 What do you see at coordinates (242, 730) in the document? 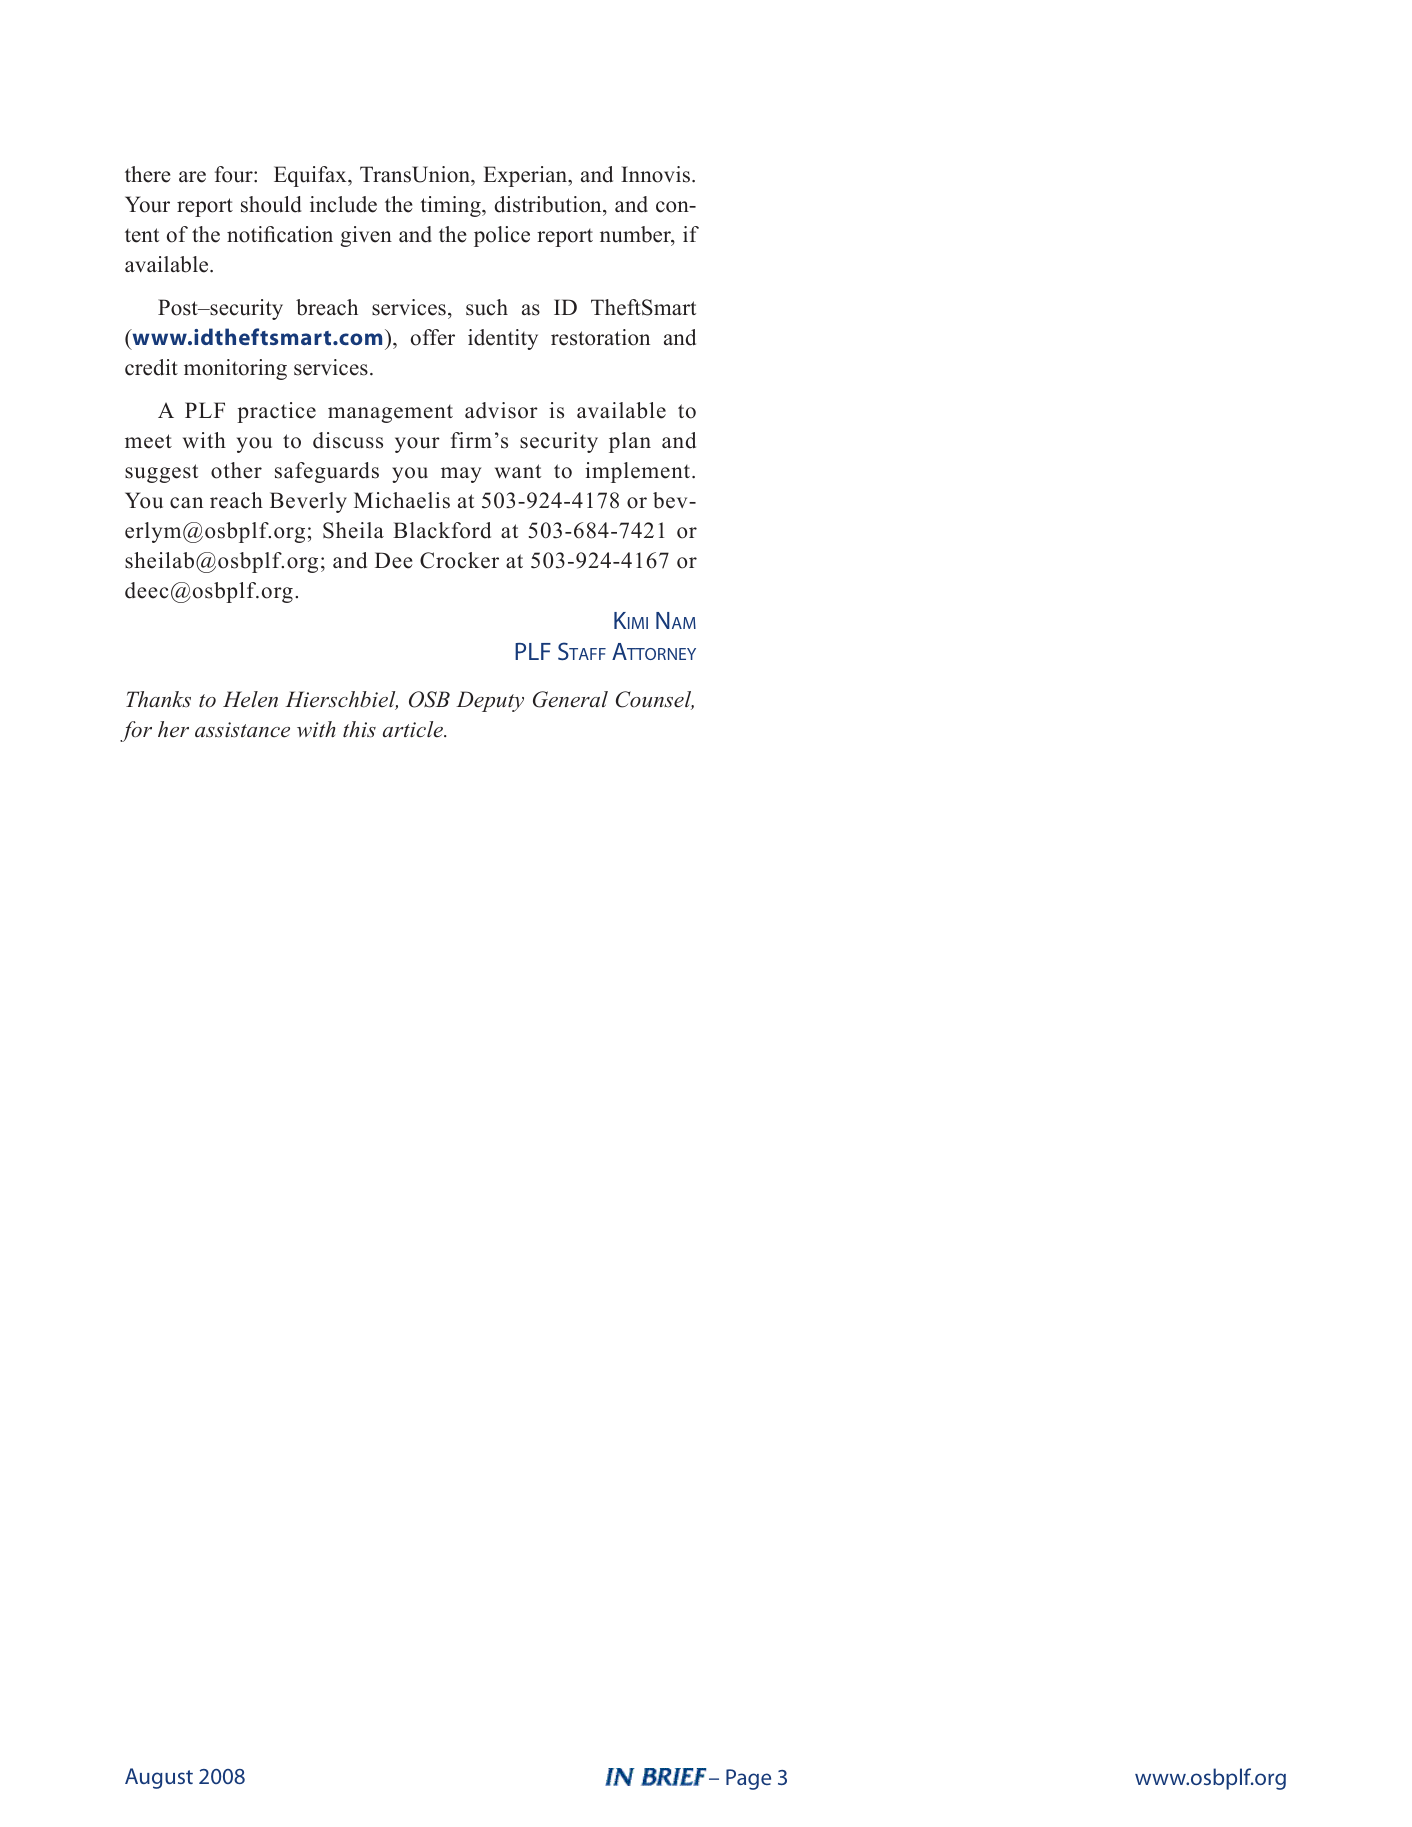
I see `assistance` at bounding box center [242, 730].
